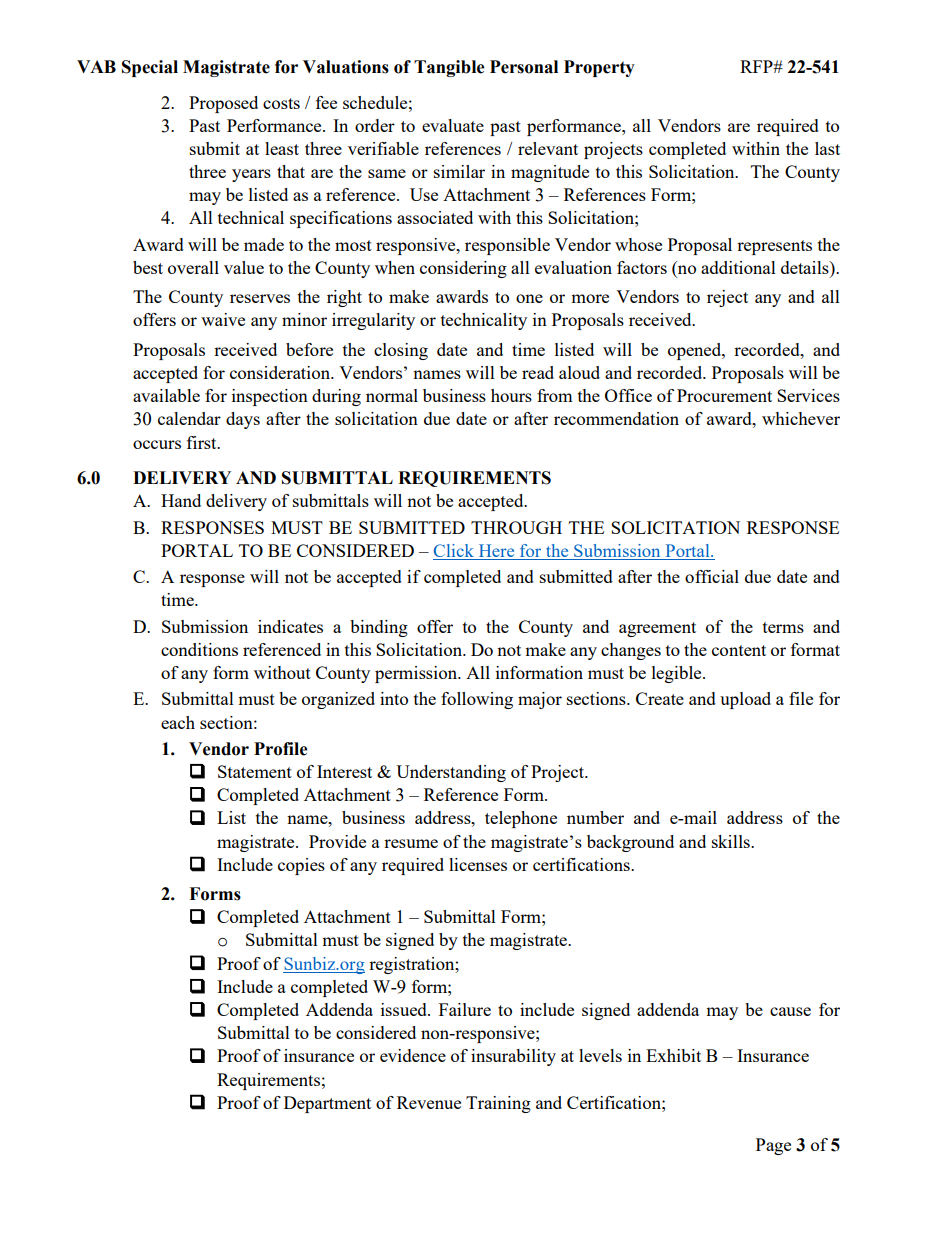  Describe the element at coordinates (454, 552) in the screenshot. I see `Click` at that location.
